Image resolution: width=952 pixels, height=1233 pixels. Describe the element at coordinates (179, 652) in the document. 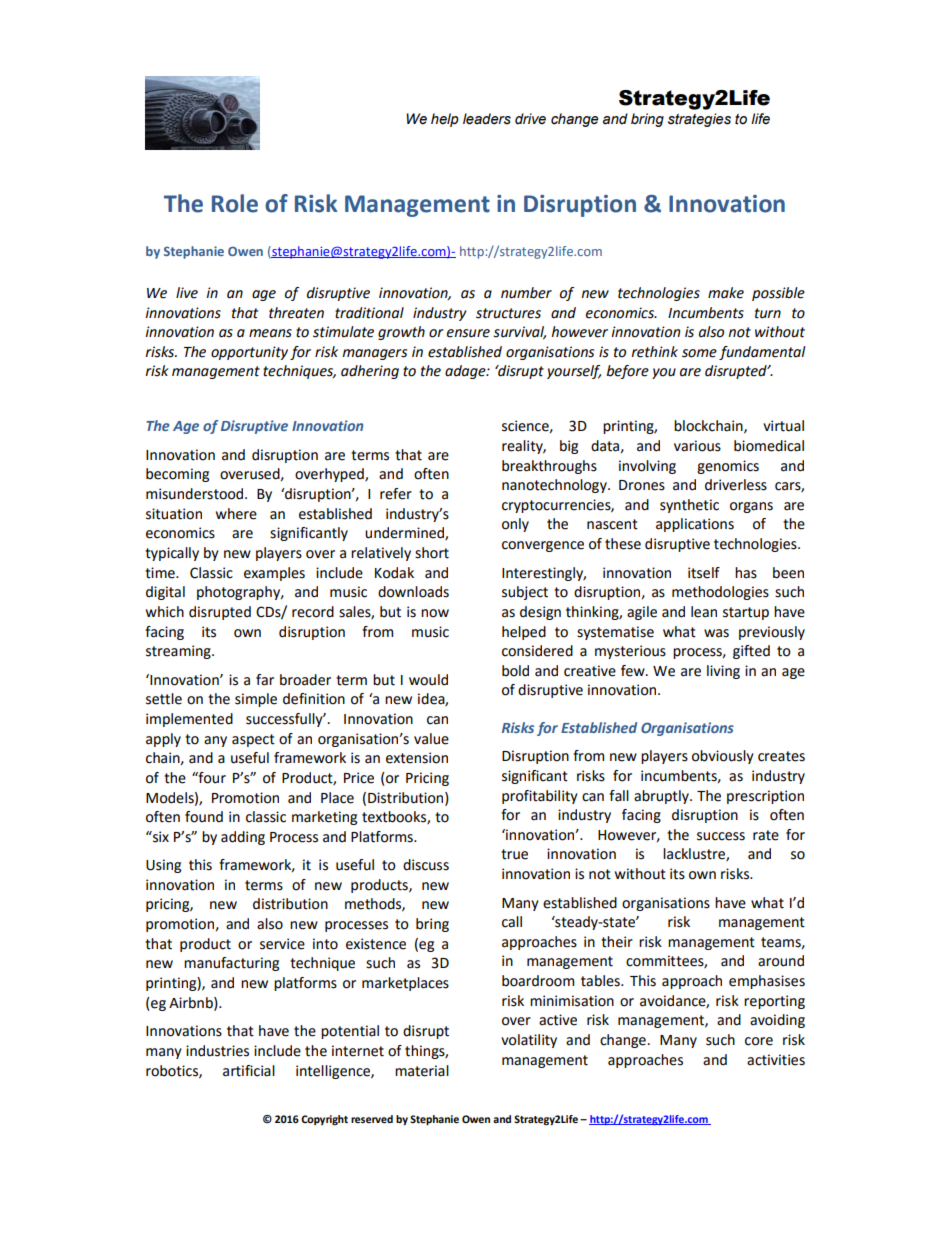

I see `streaming` at that location.
